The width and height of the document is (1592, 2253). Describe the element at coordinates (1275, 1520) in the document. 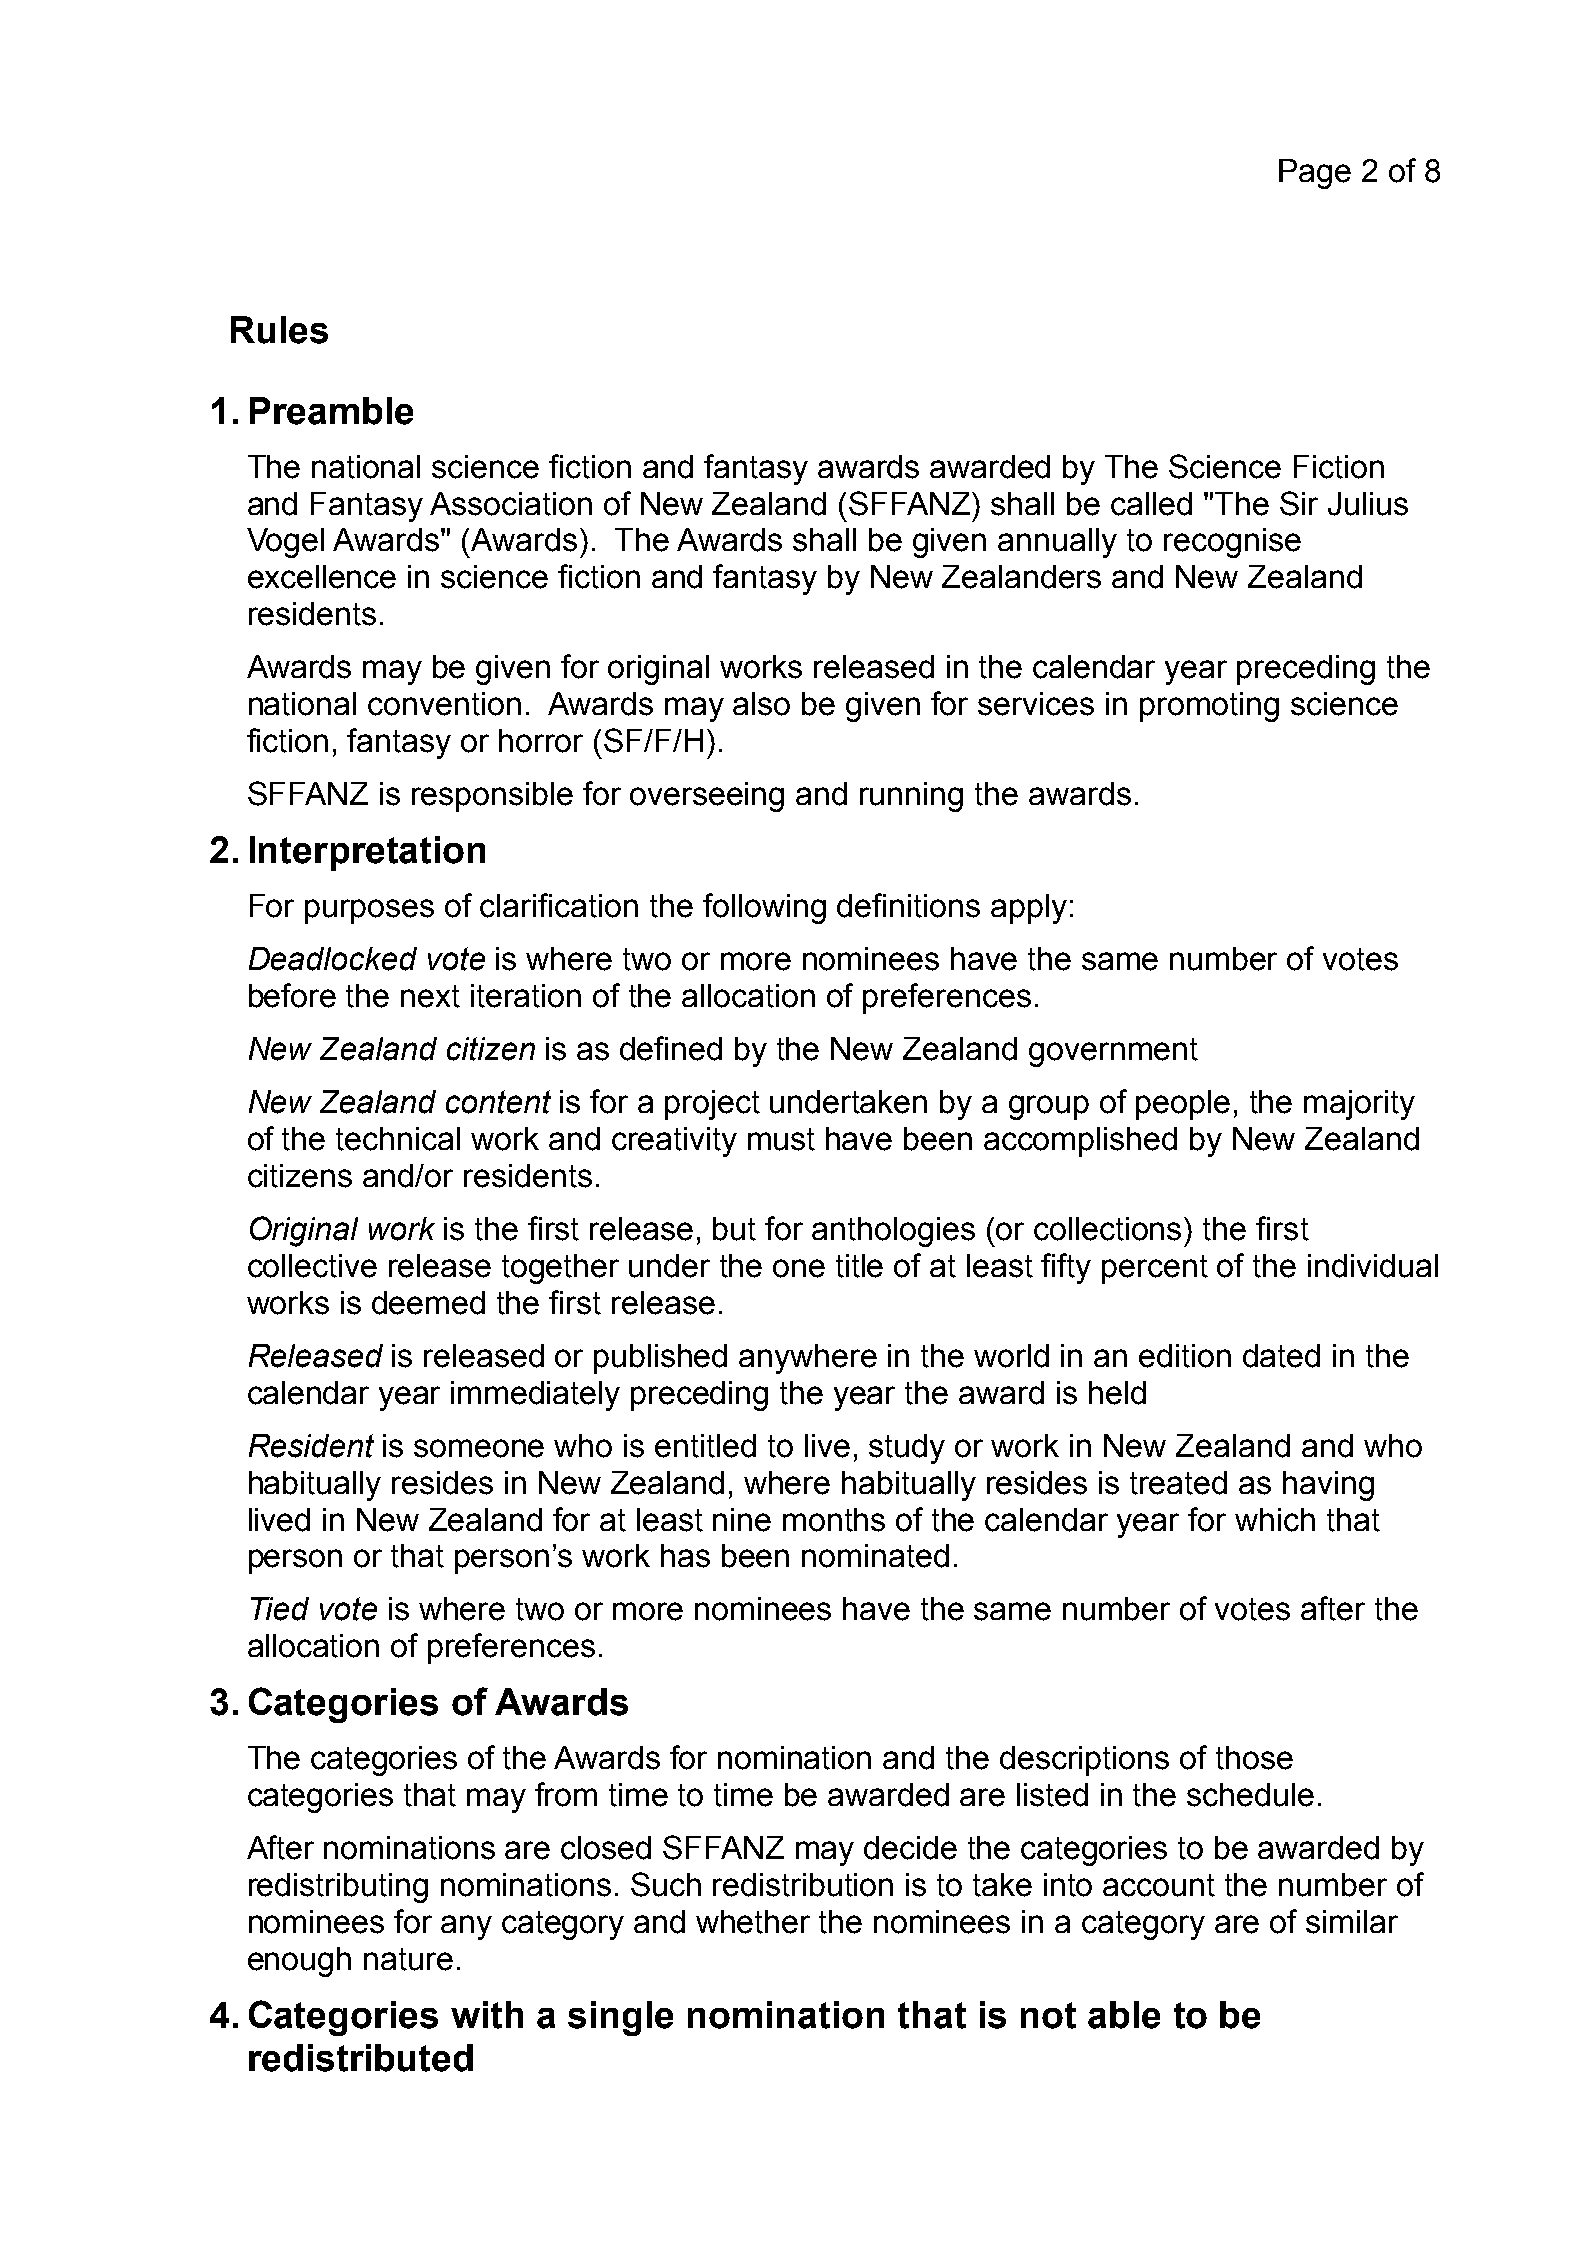

I see `which` at that location.
